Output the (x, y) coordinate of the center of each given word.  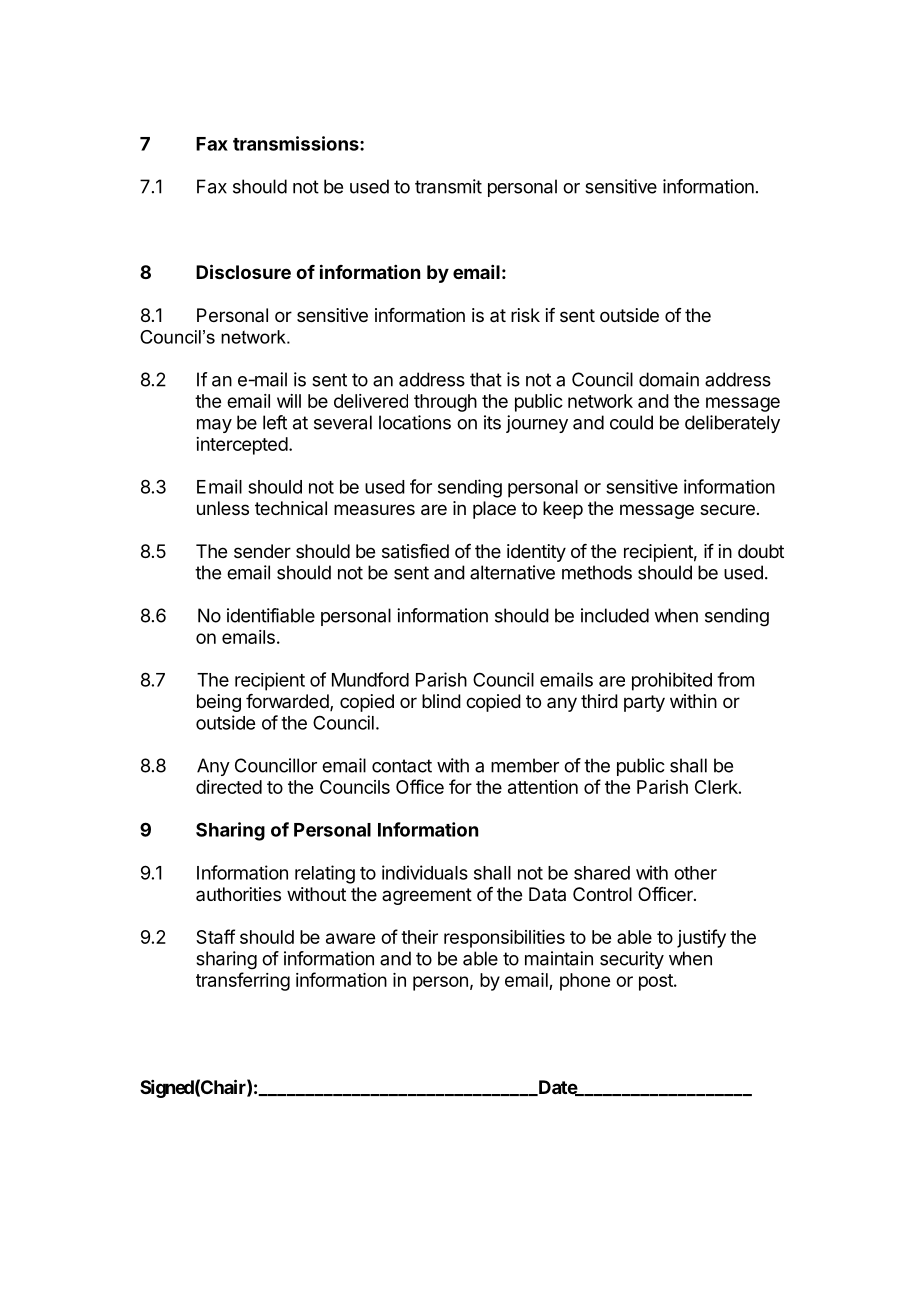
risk (525, 315)
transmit (448, 186)
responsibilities (504, 939)
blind (441, 701)
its (492, 422)
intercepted (242, 446)
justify (701, 938)
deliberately (732, 424)
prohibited (672, 681)
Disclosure (243, 271)
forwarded (288, 702)
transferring (243, 981)
